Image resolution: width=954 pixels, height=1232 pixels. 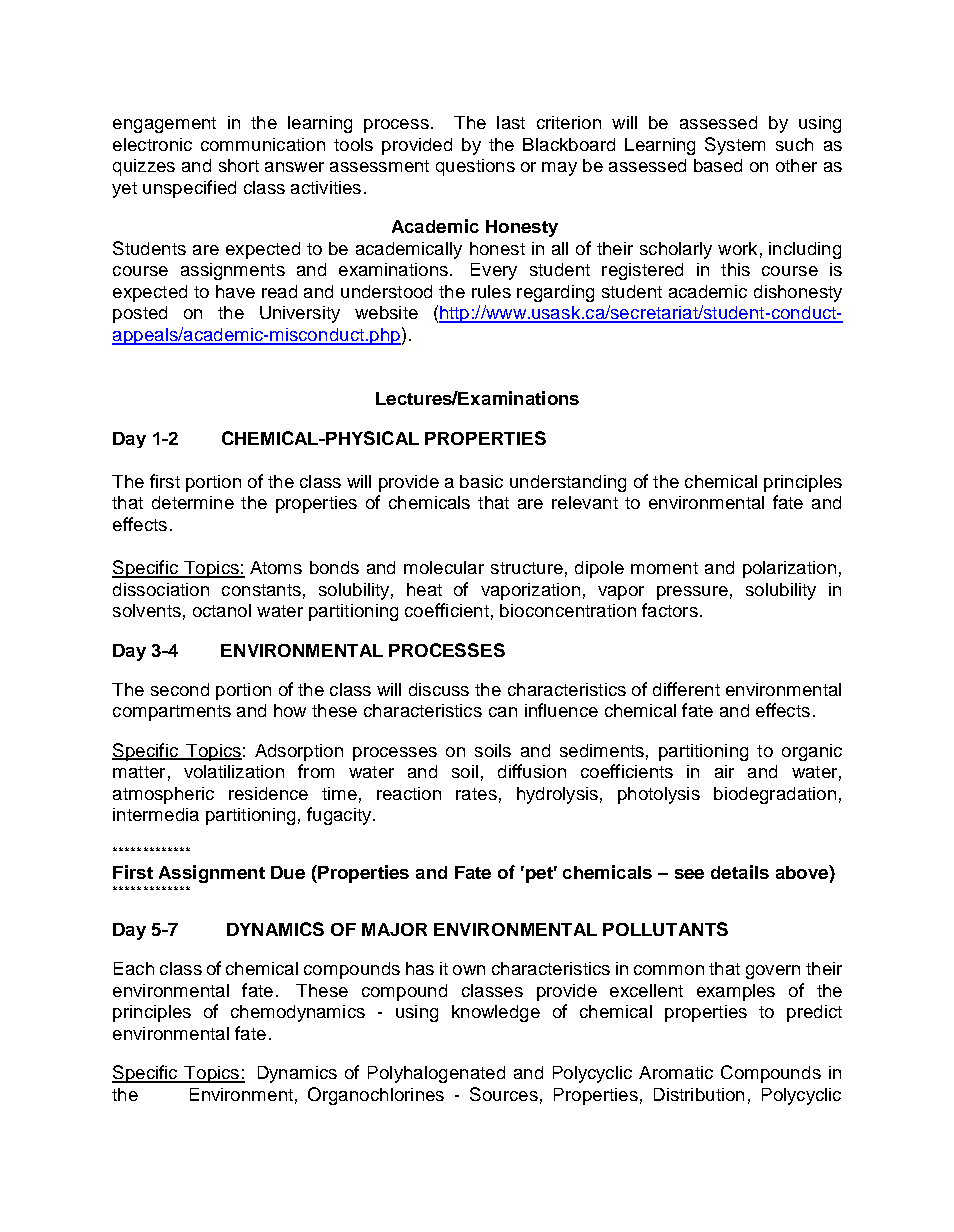 What do you see at coordinates (424, 589) in the page?
I see `heat` at bounding box center [424, 589].
